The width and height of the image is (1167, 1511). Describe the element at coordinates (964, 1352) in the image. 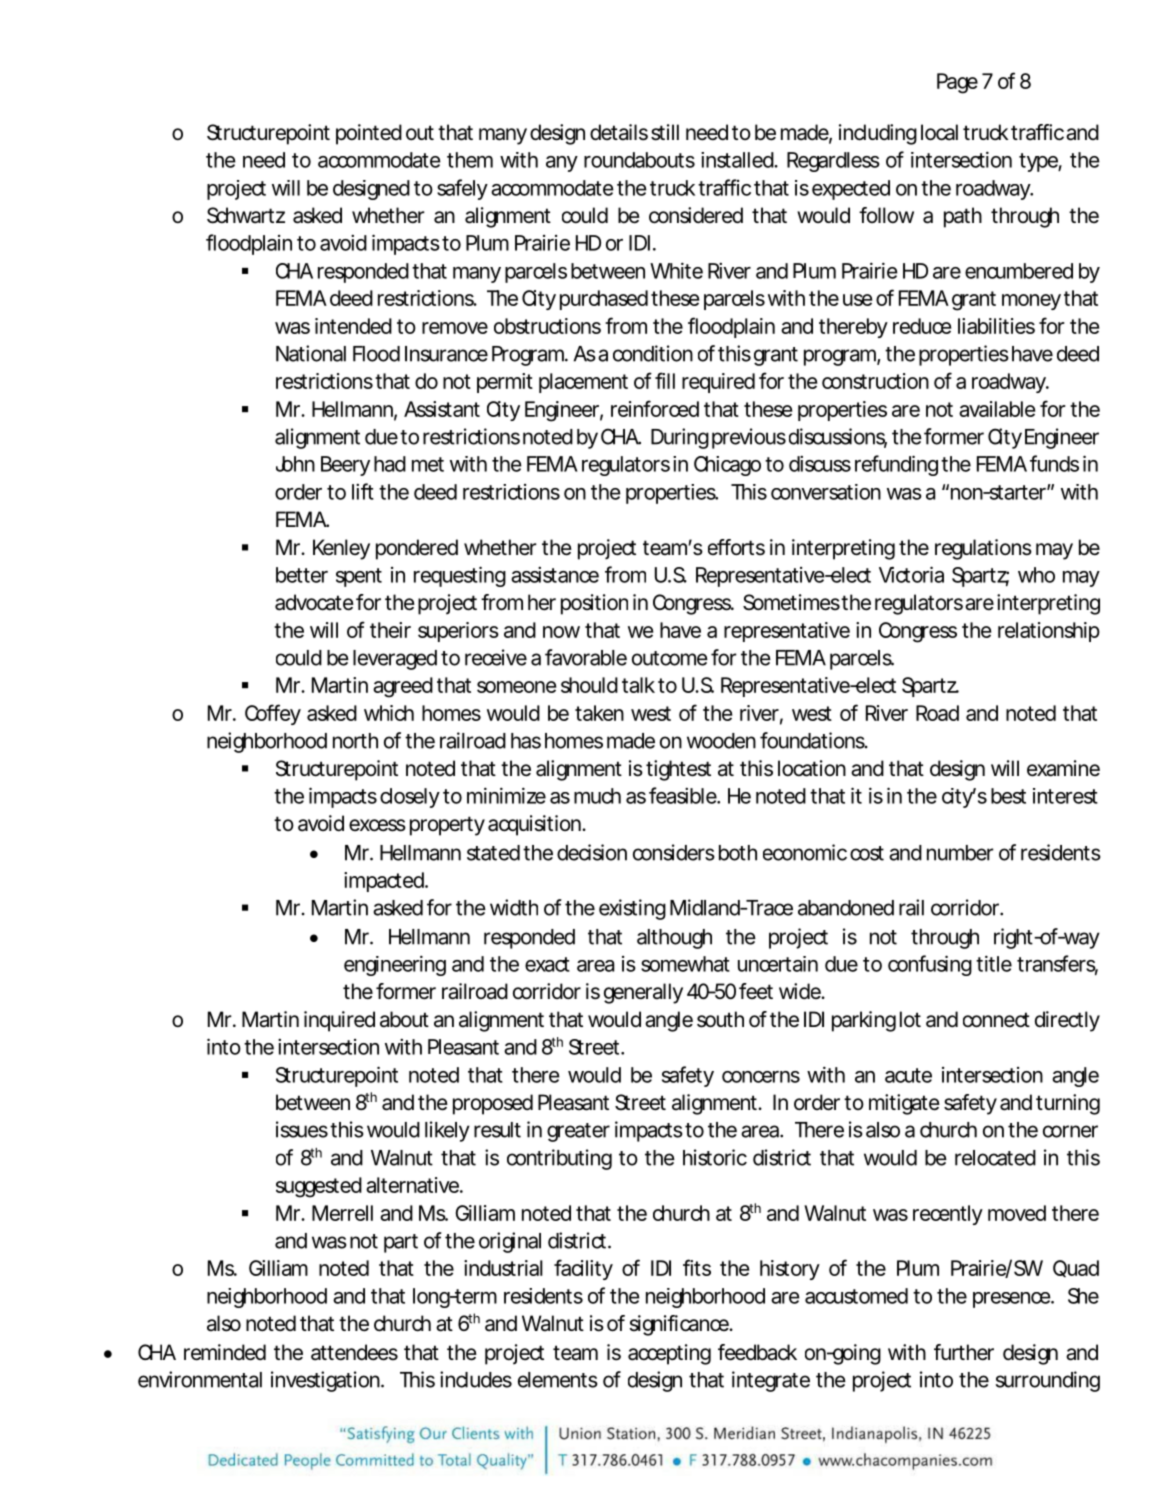

I see `further` at that location.
